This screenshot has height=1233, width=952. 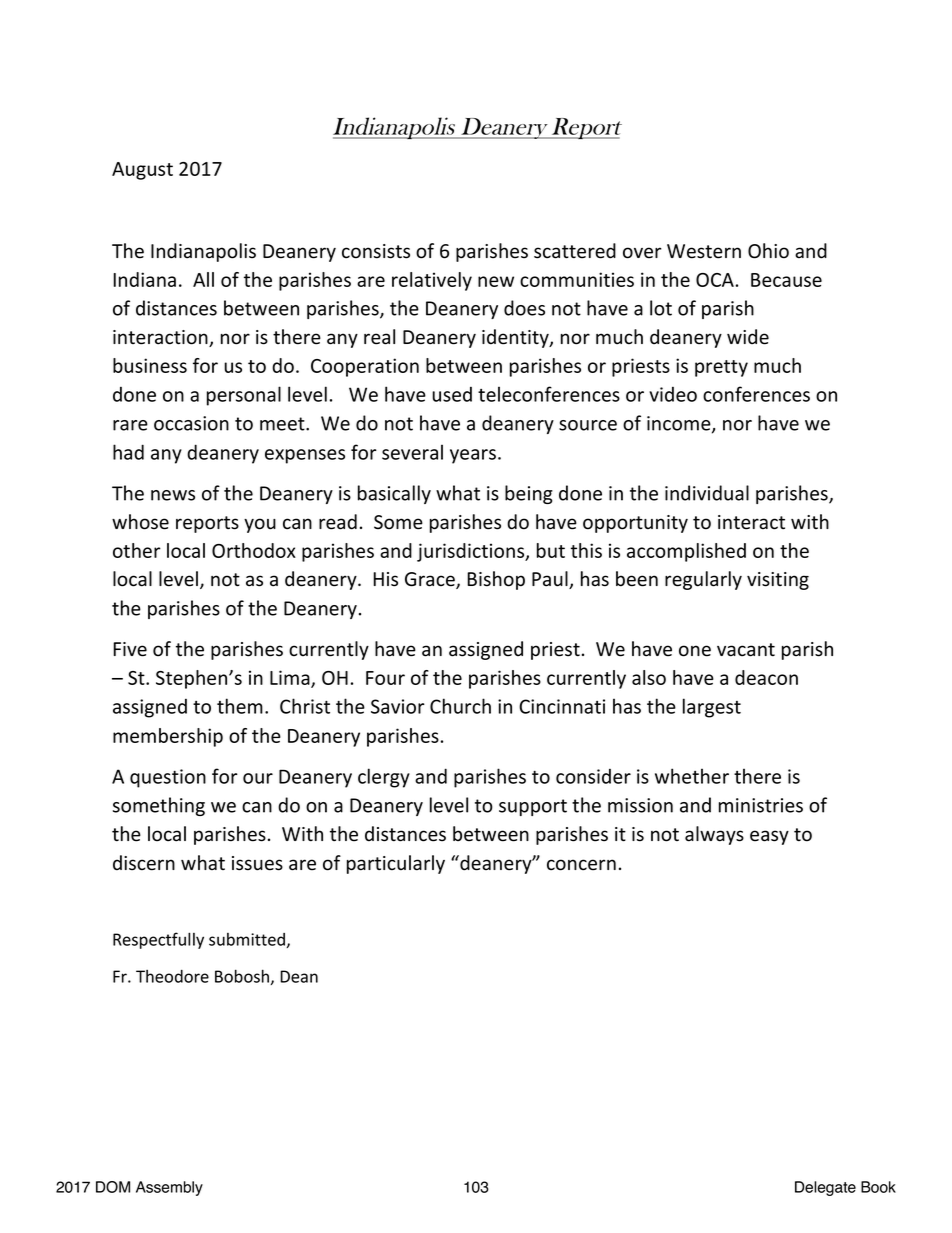 I want to click on news, so click(x=173, y=495).
